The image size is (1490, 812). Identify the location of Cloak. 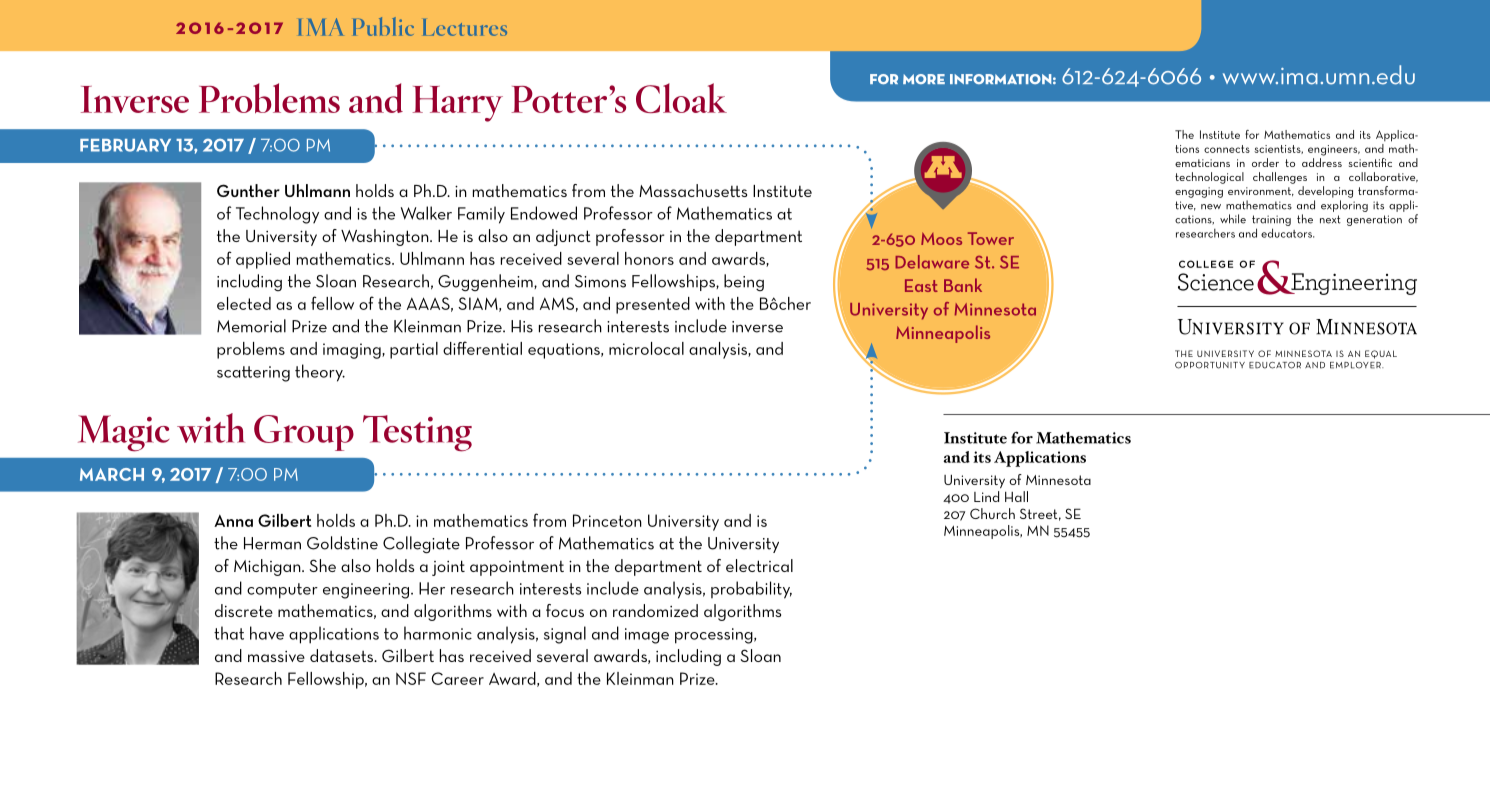
(681, 98).
